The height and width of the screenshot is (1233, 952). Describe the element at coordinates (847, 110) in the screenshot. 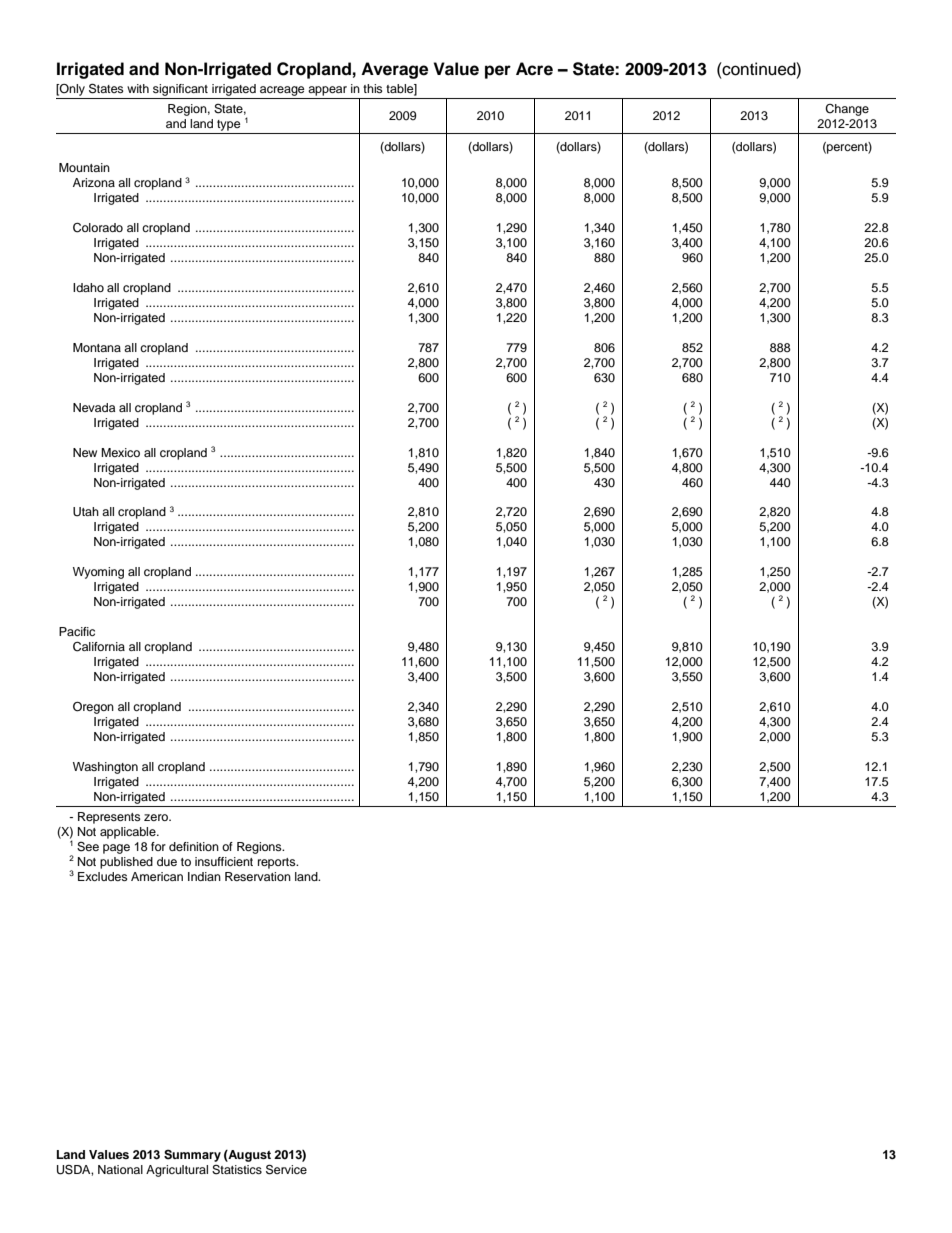

I see `Change` at that location.
